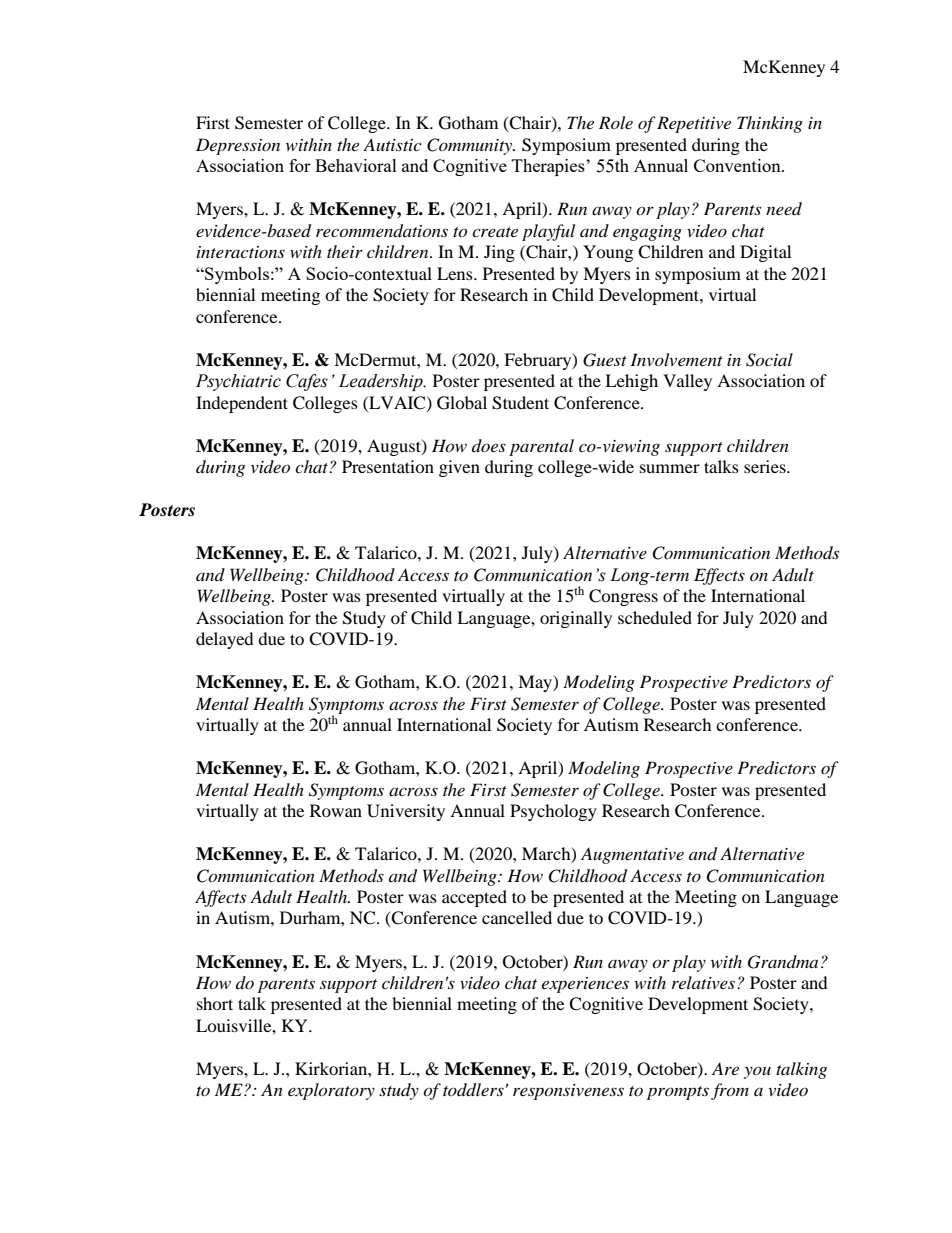  I want to click on toddlers, so click(473, 1090).
